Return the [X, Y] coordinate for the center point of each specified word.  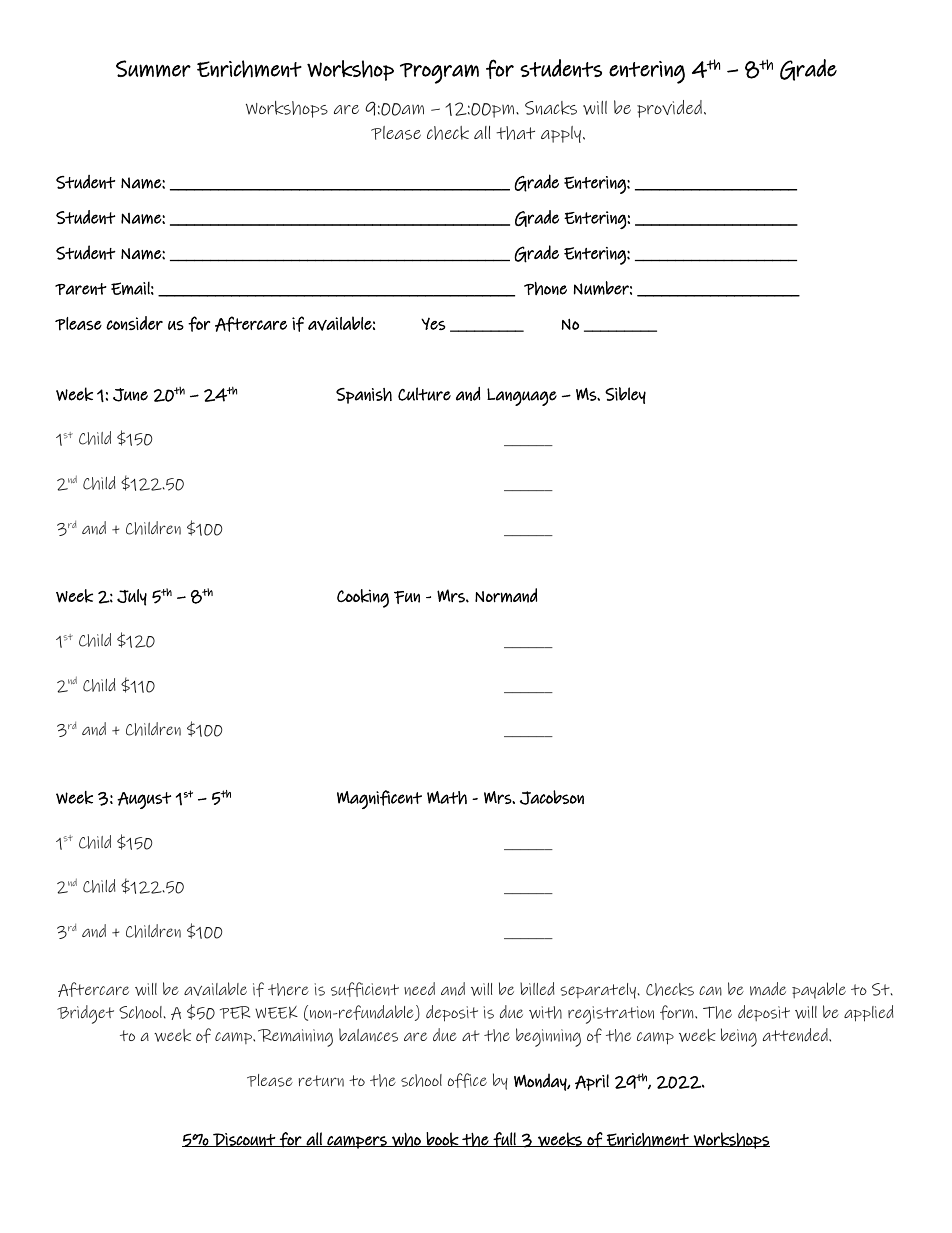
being [739, 1037]
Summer [153, 68]
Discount [244, 1140]
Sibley [625, 395]
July [132, 597]
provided [669, 109]
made [768, 989]
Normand [506, 595]
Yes [433, 323]
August [144, 800]
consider [134, 323]
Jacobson [552, 797]
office [467, 1080]
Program [439, 73]
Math [447, 798]
